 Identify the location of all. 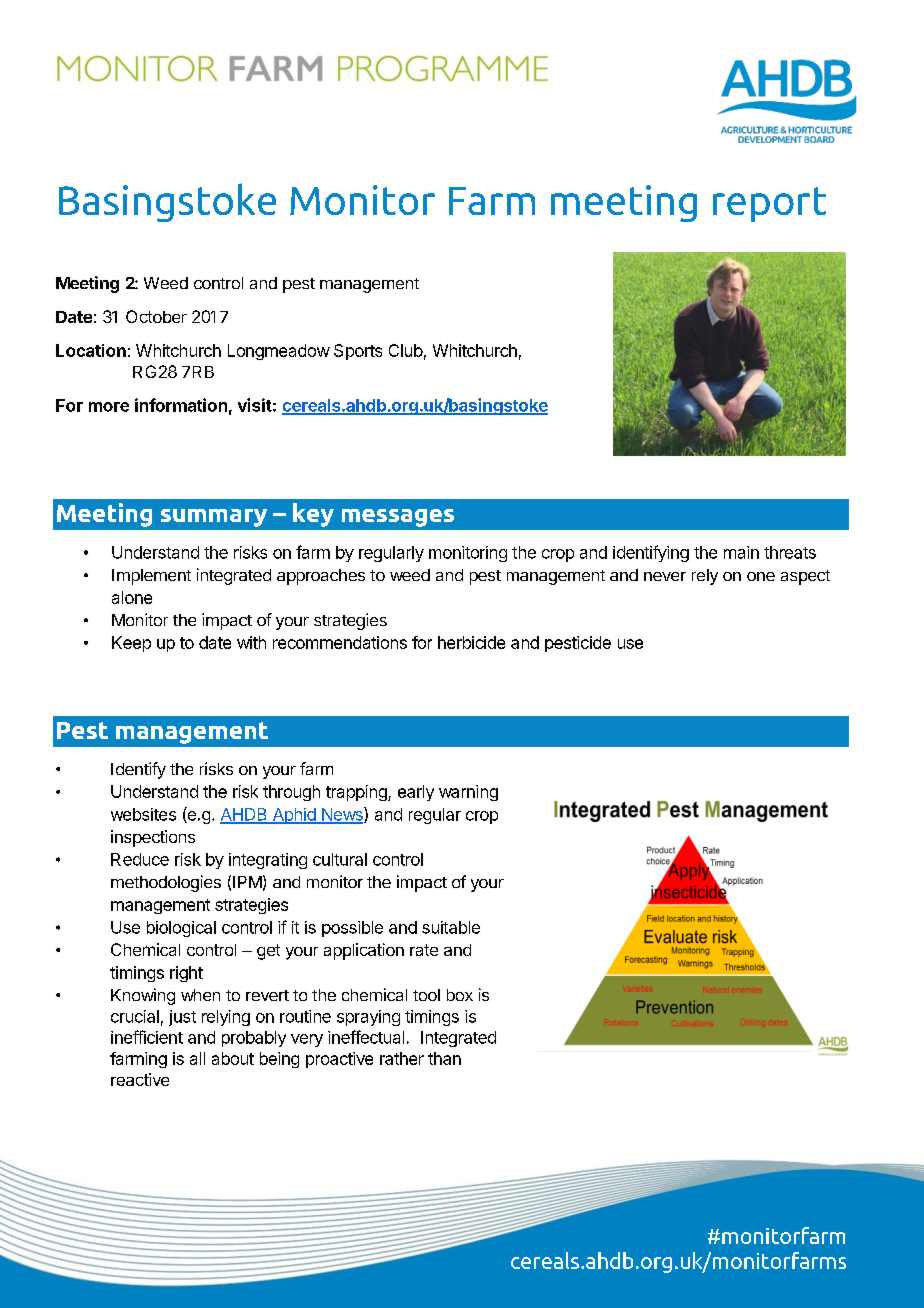
(197, 1058).
